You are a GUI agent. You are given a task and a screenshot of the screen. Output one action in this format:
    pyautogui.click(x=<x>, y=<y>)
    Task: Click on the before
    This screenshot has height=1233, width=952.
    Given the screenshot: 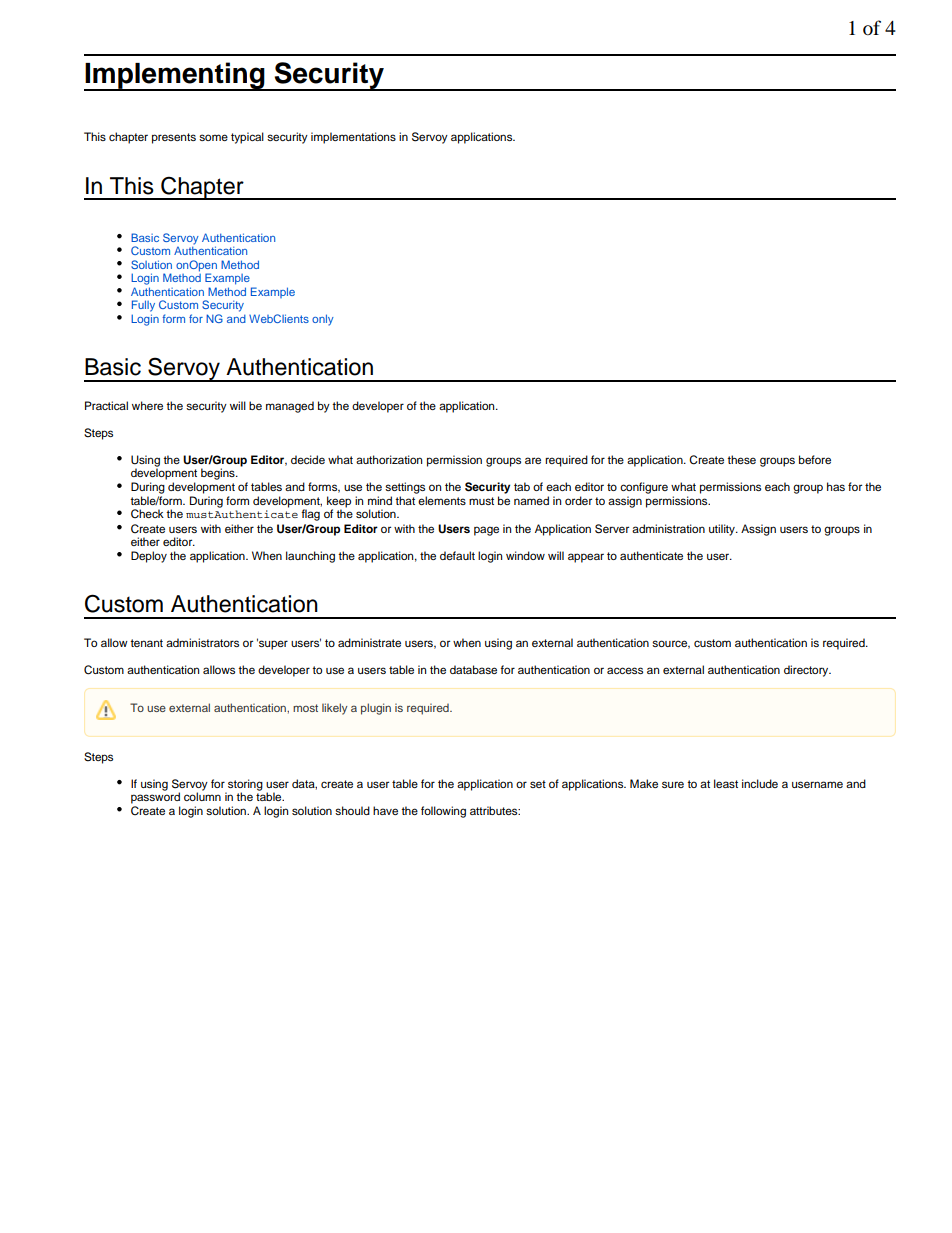 What is the action you would take?
    pyautogui.click(x=815, y=459)
